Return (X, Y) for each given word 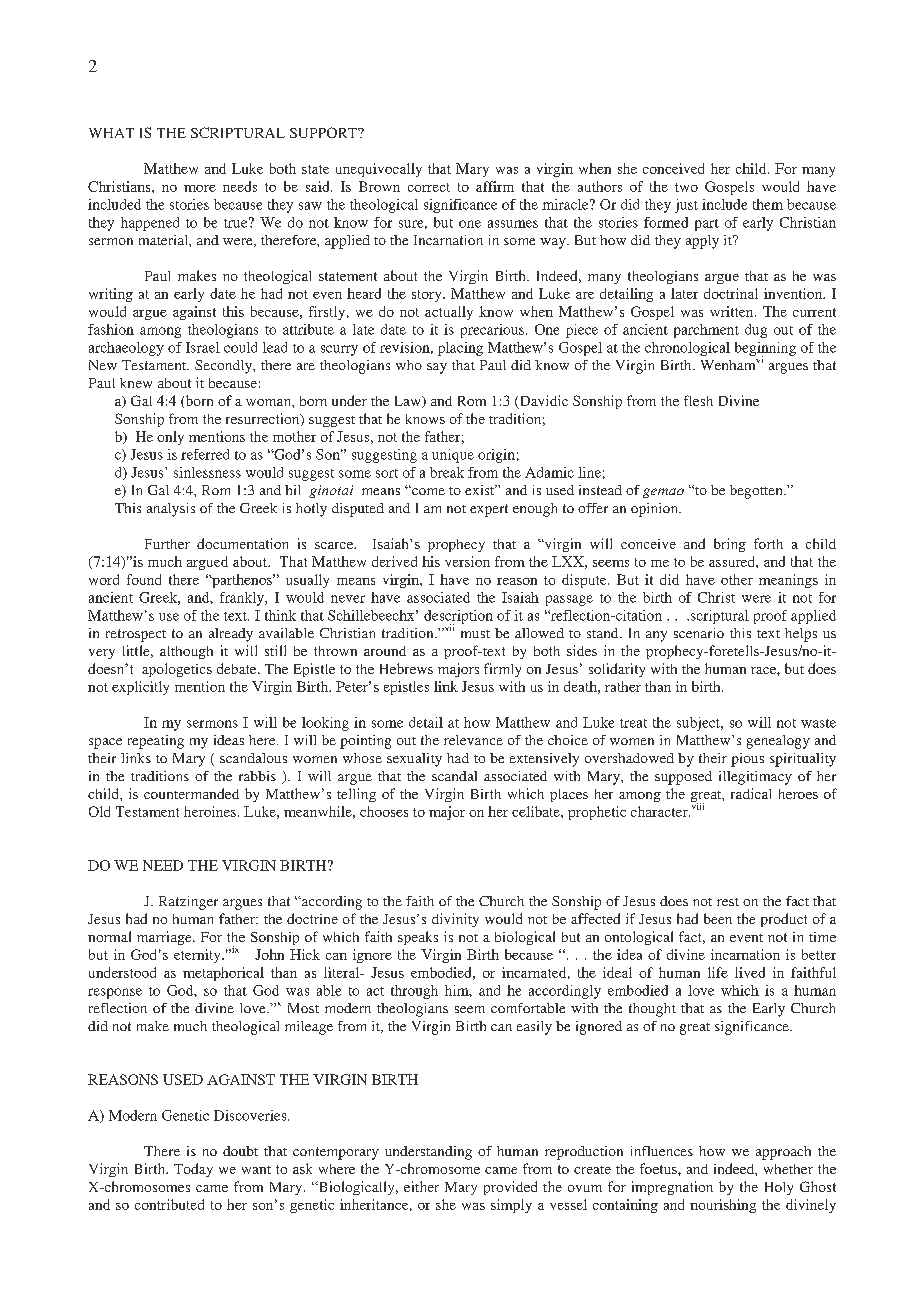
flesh (698, 400)
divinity (455, 920)
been (718, 918)
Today (193, 1170)
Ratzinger (188, 903)
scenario (699, 633)
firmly (502, 670)
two (686, 187)
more (200, 188)
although (186, 652)
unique (453, 456)
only (170, 438)
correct (429, 187)
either (421, 1186)
